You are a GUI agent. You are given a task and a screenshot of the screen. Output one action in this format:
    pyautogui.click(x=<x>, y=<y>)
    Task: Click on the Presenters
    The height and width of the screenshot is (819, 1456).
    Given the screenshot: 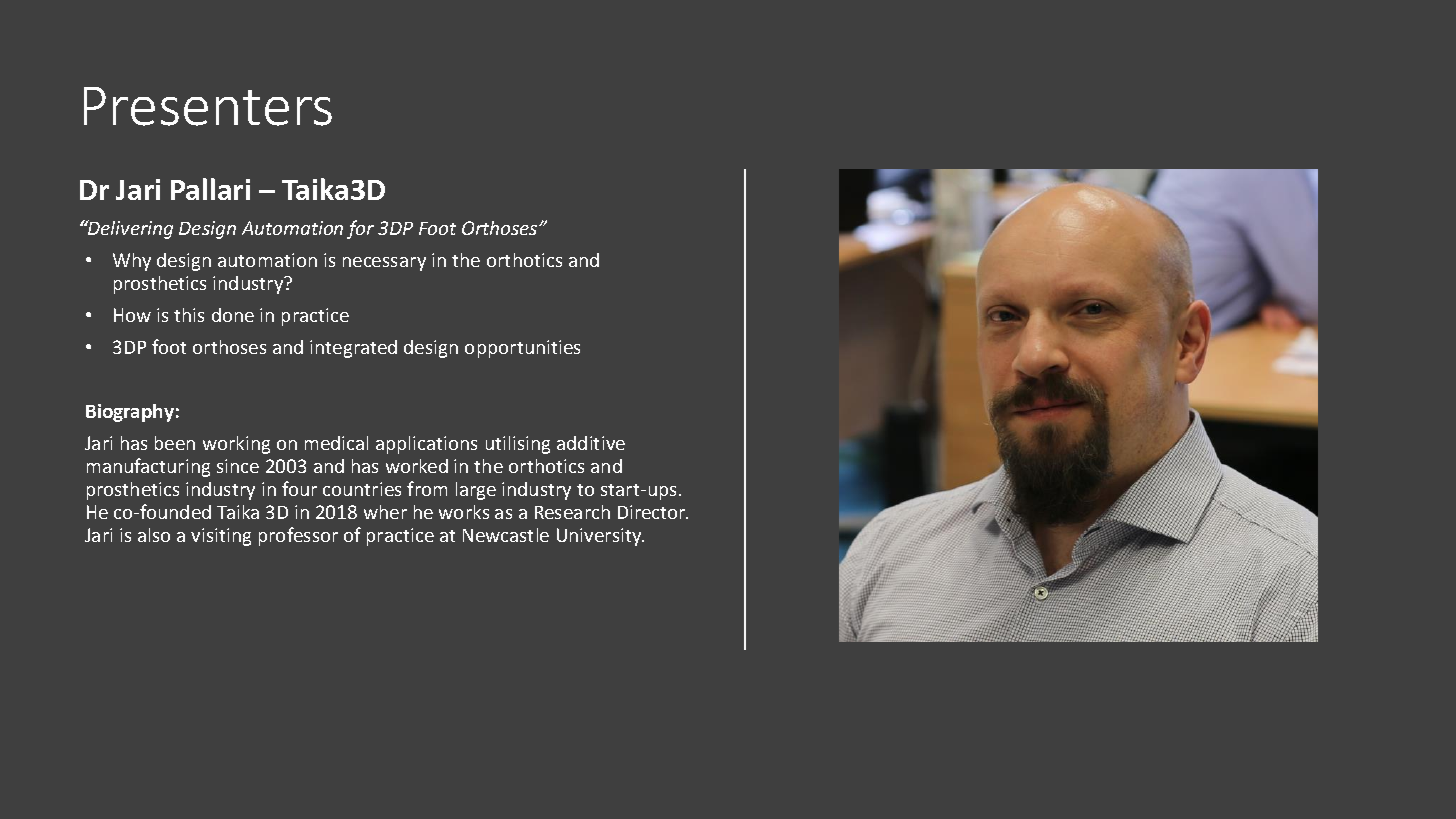 What is the action you would take?
    pyautogui.click(x=208, y=106)
